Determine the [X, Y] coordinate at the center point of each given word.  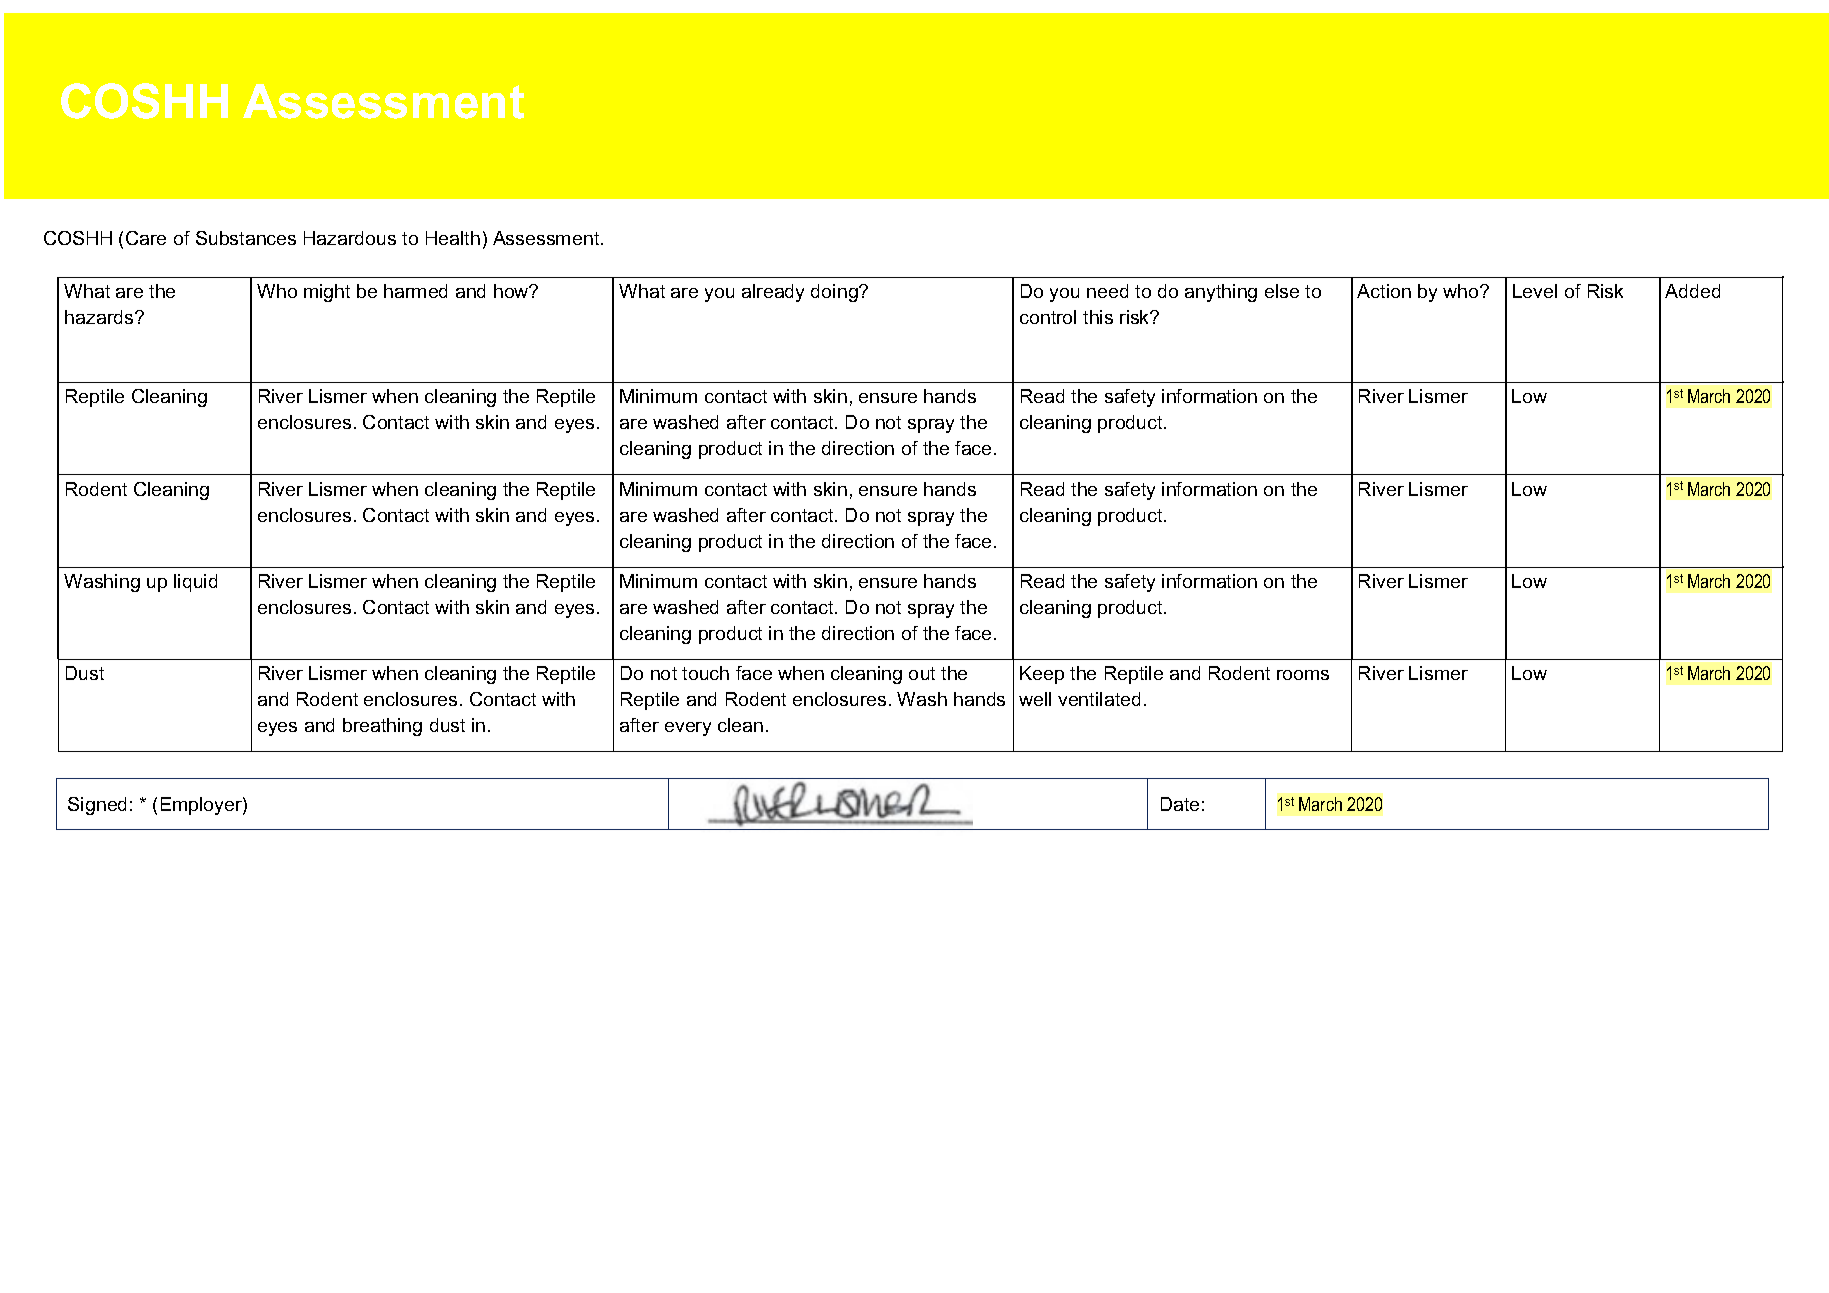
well [1035, 699]
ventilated [1099, 699]
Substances [246, 238]
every [688, 729]
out [922, 673]
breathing [382, 727]
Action [1384, 291]
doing [835, 293]
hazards [100, 317]
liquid [195, 583]
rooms [1303, 675]
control [1048, 317]
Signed [97, 806]
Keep [1042, 675]
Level [1535, 291]
